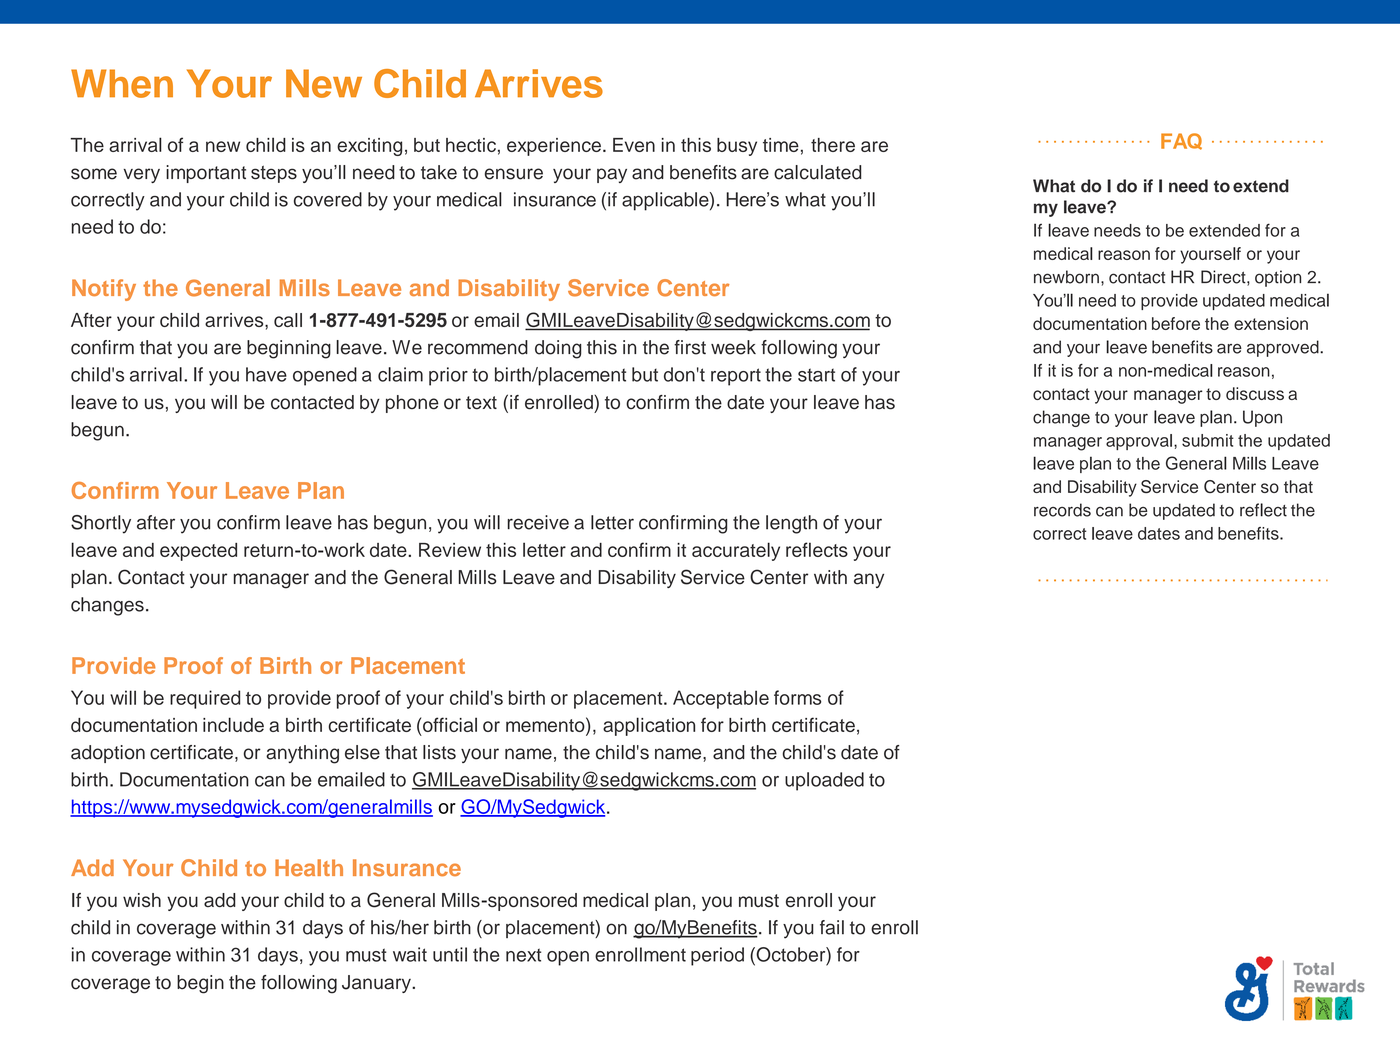  What do you see at coordinates (1181, 141) in the document?
I see `FAQ` at bounding box center [1181, 141].
